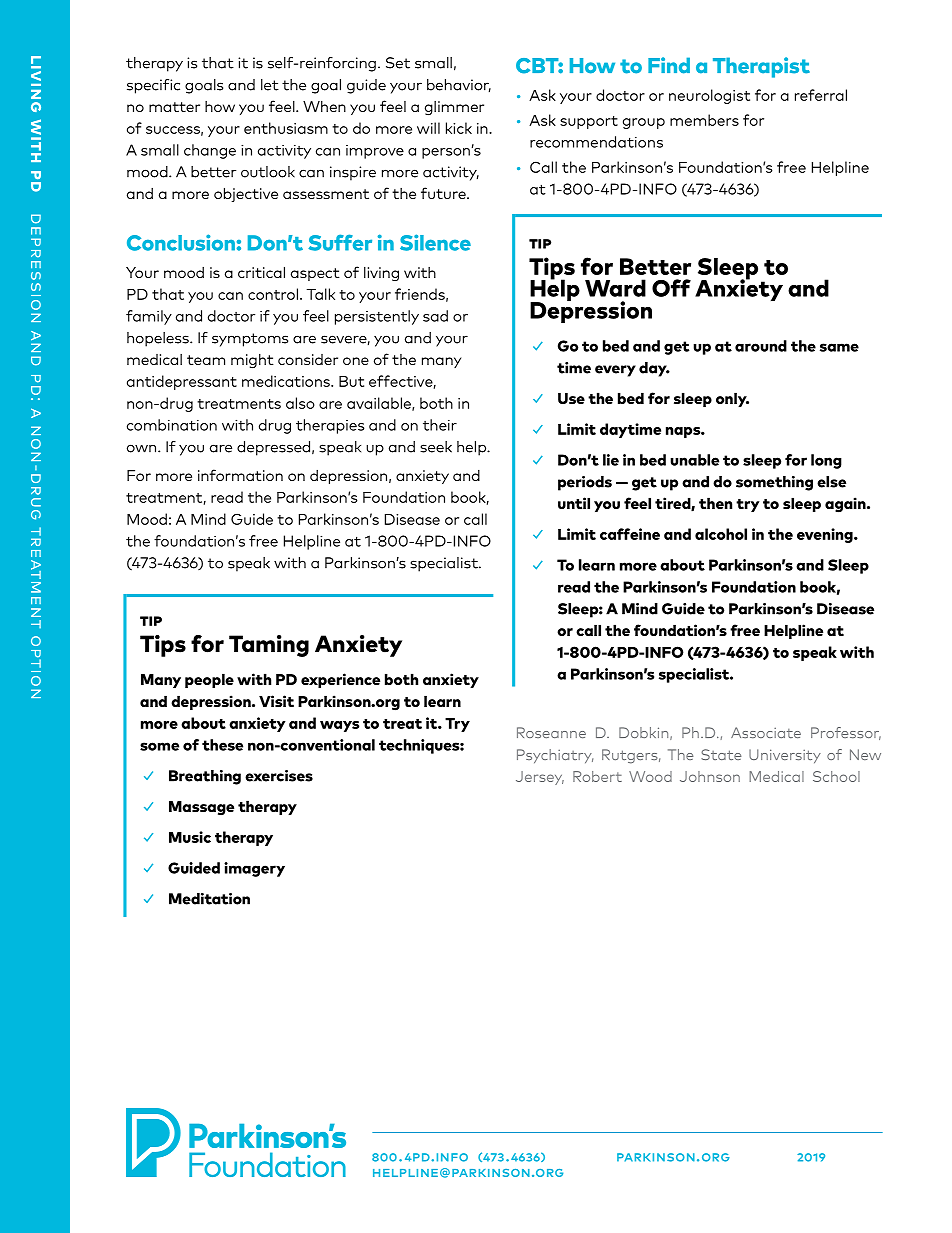 The height and width of the document is (1233, 952). What do you see at coordinates (261, 272) in the document?
I see `critical` at bounding box center [261, 272].
